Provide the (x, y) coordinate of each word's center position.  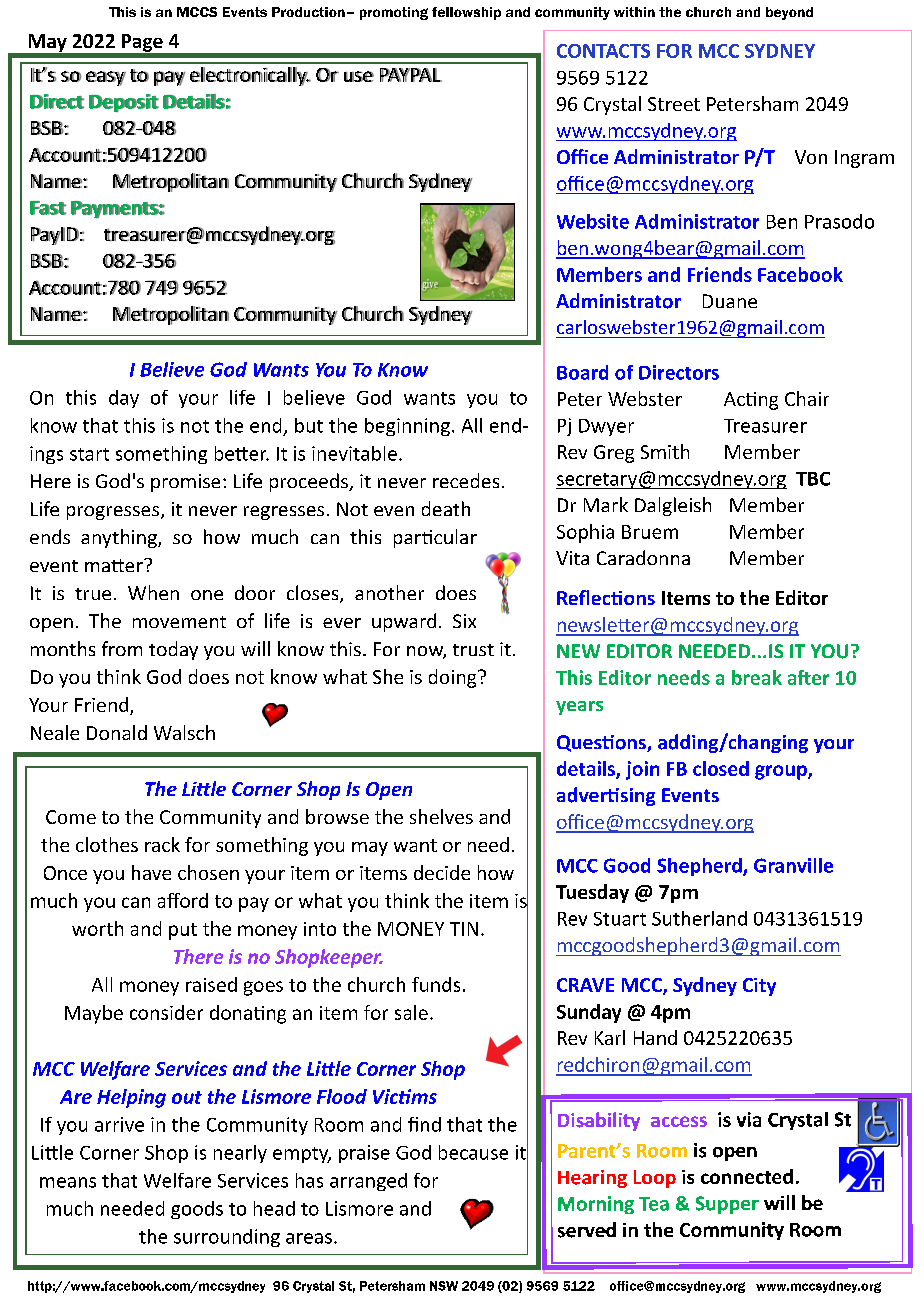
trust (473, 650)
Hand (655, 1037)
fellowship (466, 13)
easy (106, 78)
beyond (789, 13)
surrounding (227, 1238)
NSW (444, 1286)
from (122, 648)
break (757, 677)
